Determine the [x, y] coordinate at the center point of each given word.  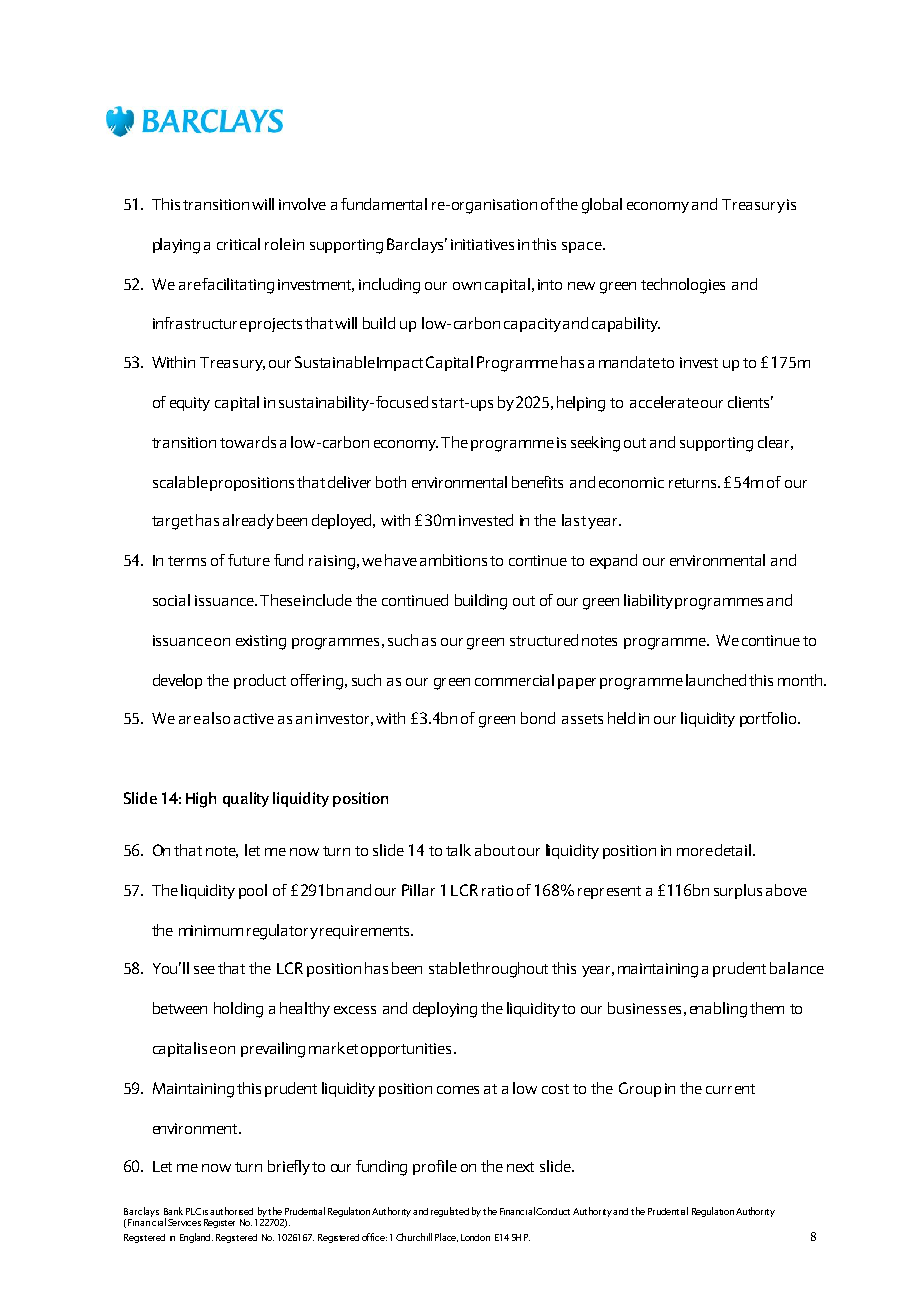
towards [248, 442]
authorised [231, 1211]
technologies [683, 286]
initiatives [482, 244]
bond [538, 718]
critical [238, 244]
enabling [718, 1010]
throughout [509, 970]
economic [631, 482]
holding [238, 1010]
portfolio [769, 719]
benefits [537, 482]
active [254, 718]
